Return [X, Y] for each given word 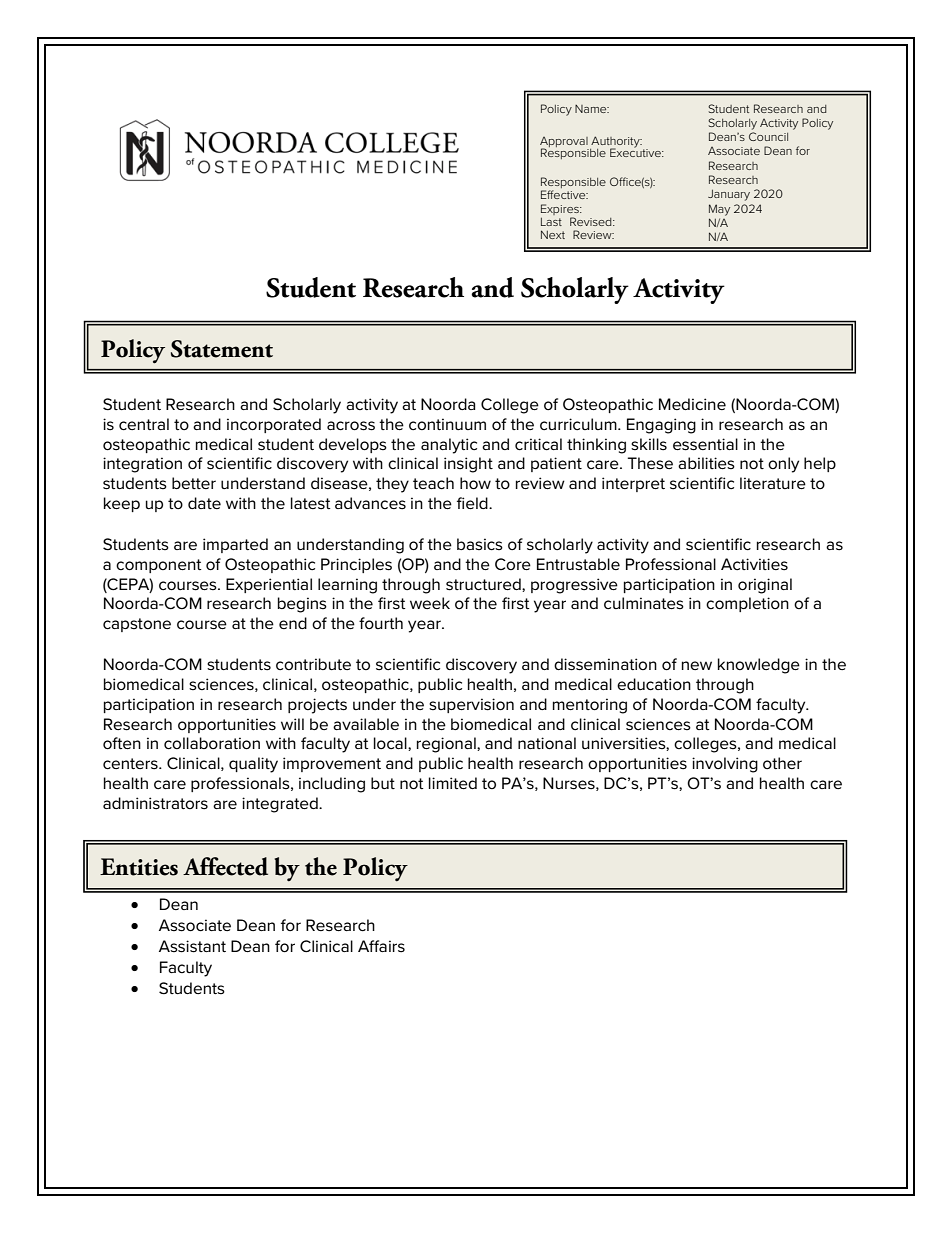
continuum [447, 424]
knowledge [759, 666]
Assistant [192, 946]
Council [768, 136]
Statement [222, 349]
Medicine [692, 404]
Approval [564, 143]
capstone [137, 625]
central [144, 424]
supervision [471, 705]
